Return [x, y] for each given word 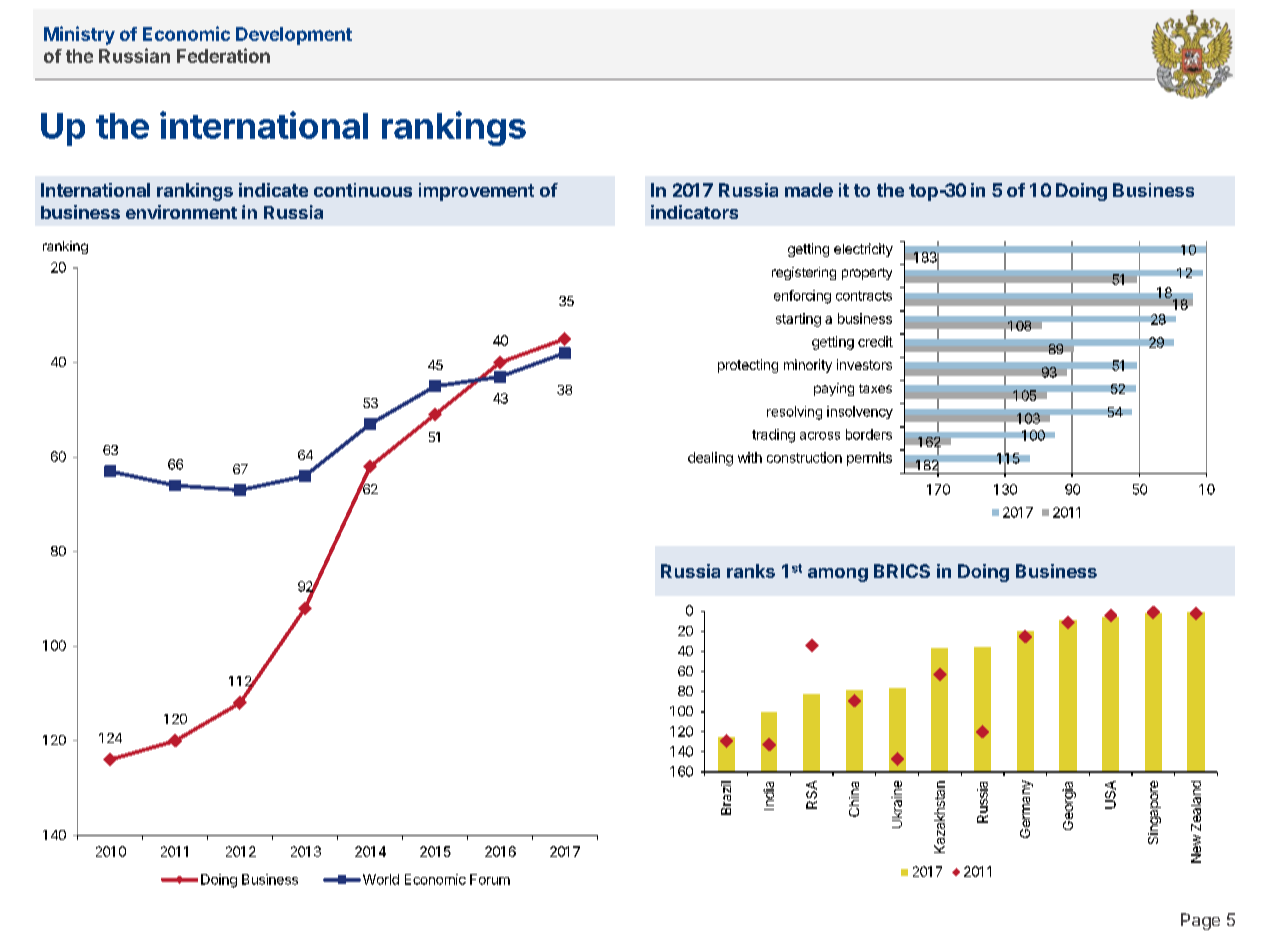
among [838, 575]
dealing [710, 459]
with [750, 457]
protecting [748, 366]
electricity [863, 250]
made [809, 190]
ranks [751, 571]
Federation [223, 55]
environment [181, 212]
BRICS [902, 571]
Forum [490, 879]
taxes [875, 388]
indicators [694, 212]
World [379, 879]
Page [1200, 921]
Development [294, 36]
